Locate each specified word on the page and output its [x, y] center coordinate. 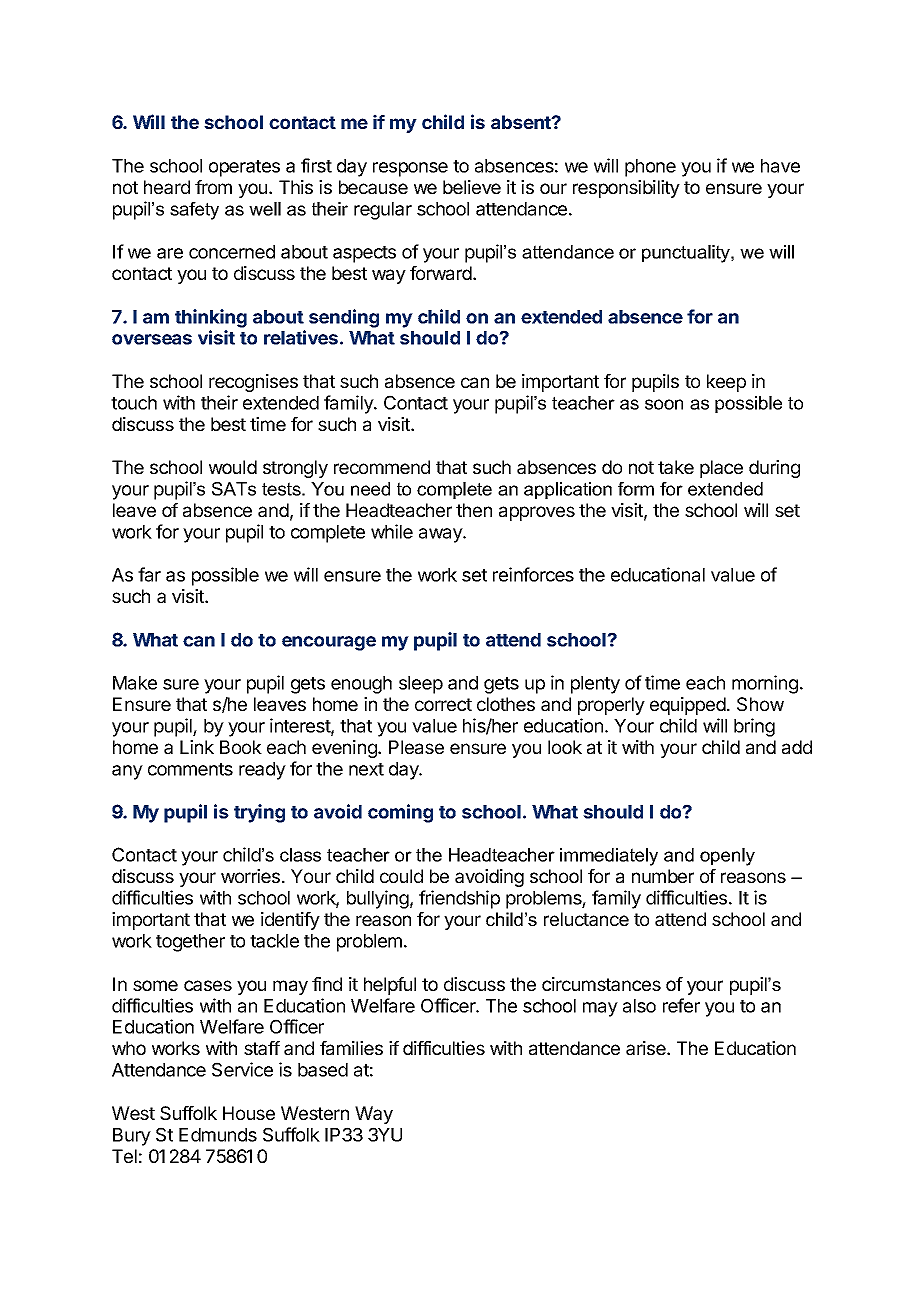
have [780, 166]
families [351, 1048]
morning [765, 684]
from [213, 187]
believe [472, 187]
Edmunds [218, 1135]
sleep [421, 685]
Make [135, 683]
